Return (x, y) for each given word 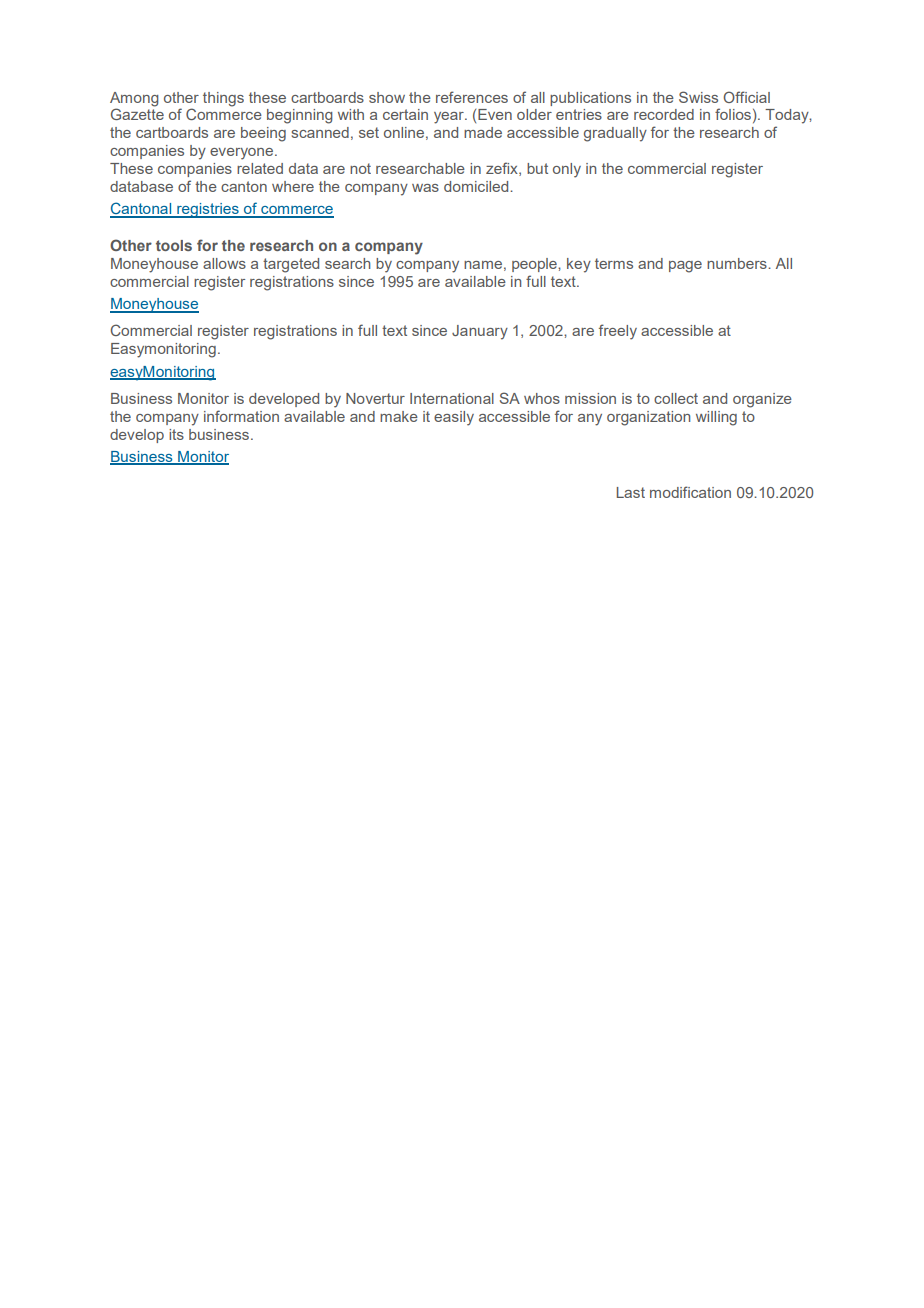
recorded (664, 114)
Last (631, 492)
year (450, 118)
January (480, 332)
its (176, 434)
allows (224, 263)
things (223, 99)
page (685, 267)
